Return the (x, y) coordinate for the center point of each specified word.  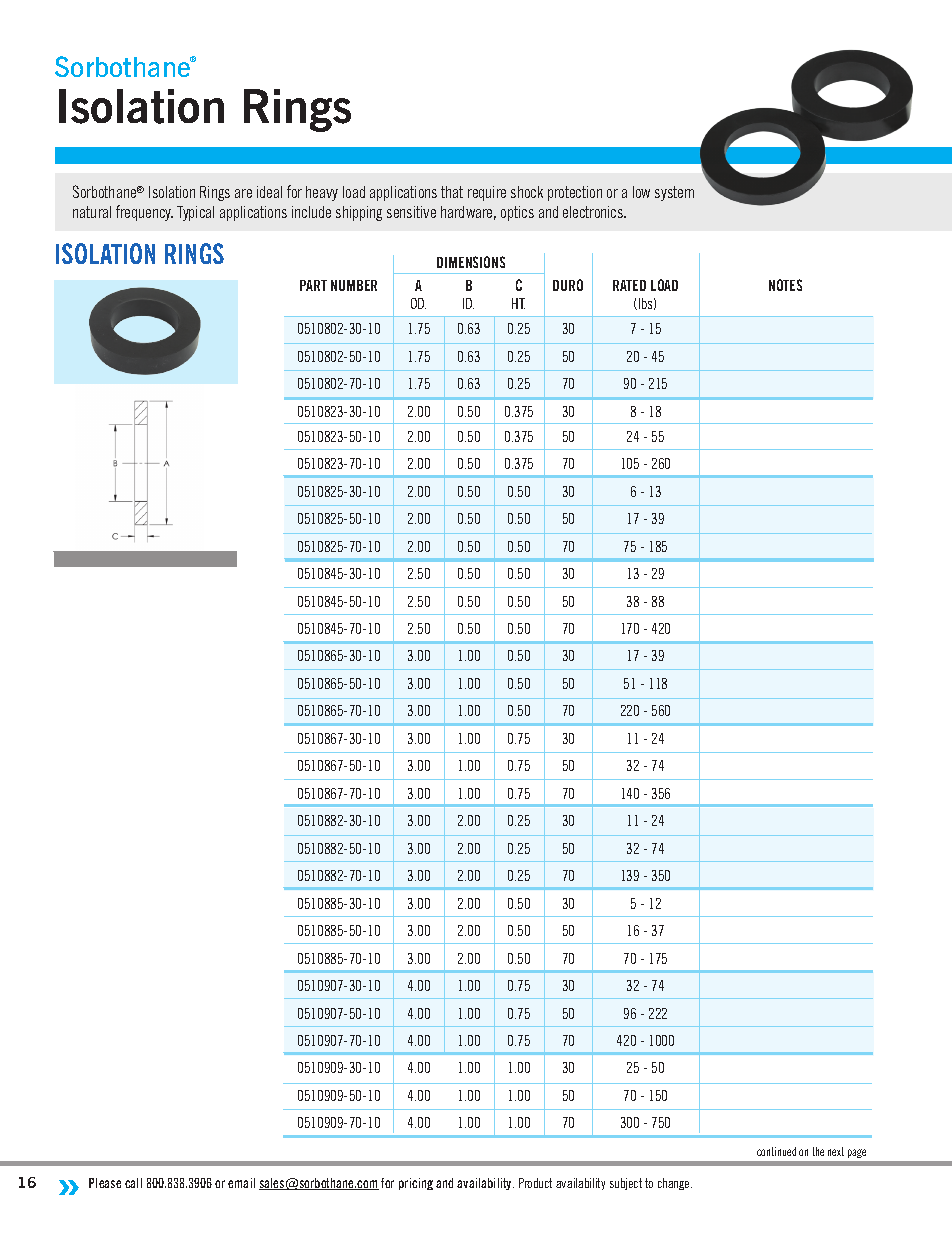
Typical (195, 213)
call (133, 1183)
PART (313, 285)
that (452, 192)
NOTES (785, 285)
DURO (568, 285)
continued (776, 1151)
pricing (416, 1184)
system (674, 193)
